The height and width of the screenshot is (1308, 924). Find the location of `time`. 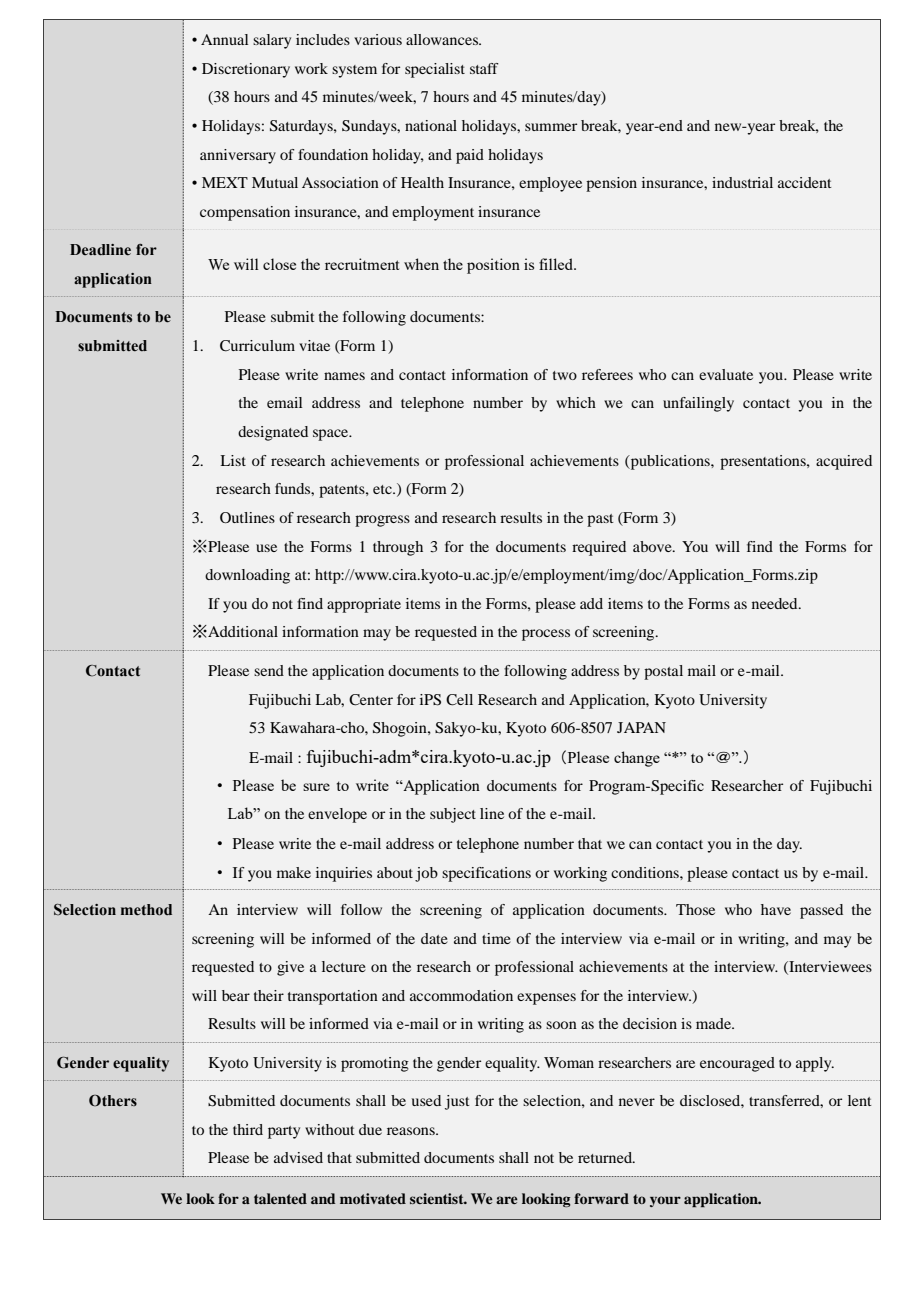

time is located at coordinates (496, 938).
